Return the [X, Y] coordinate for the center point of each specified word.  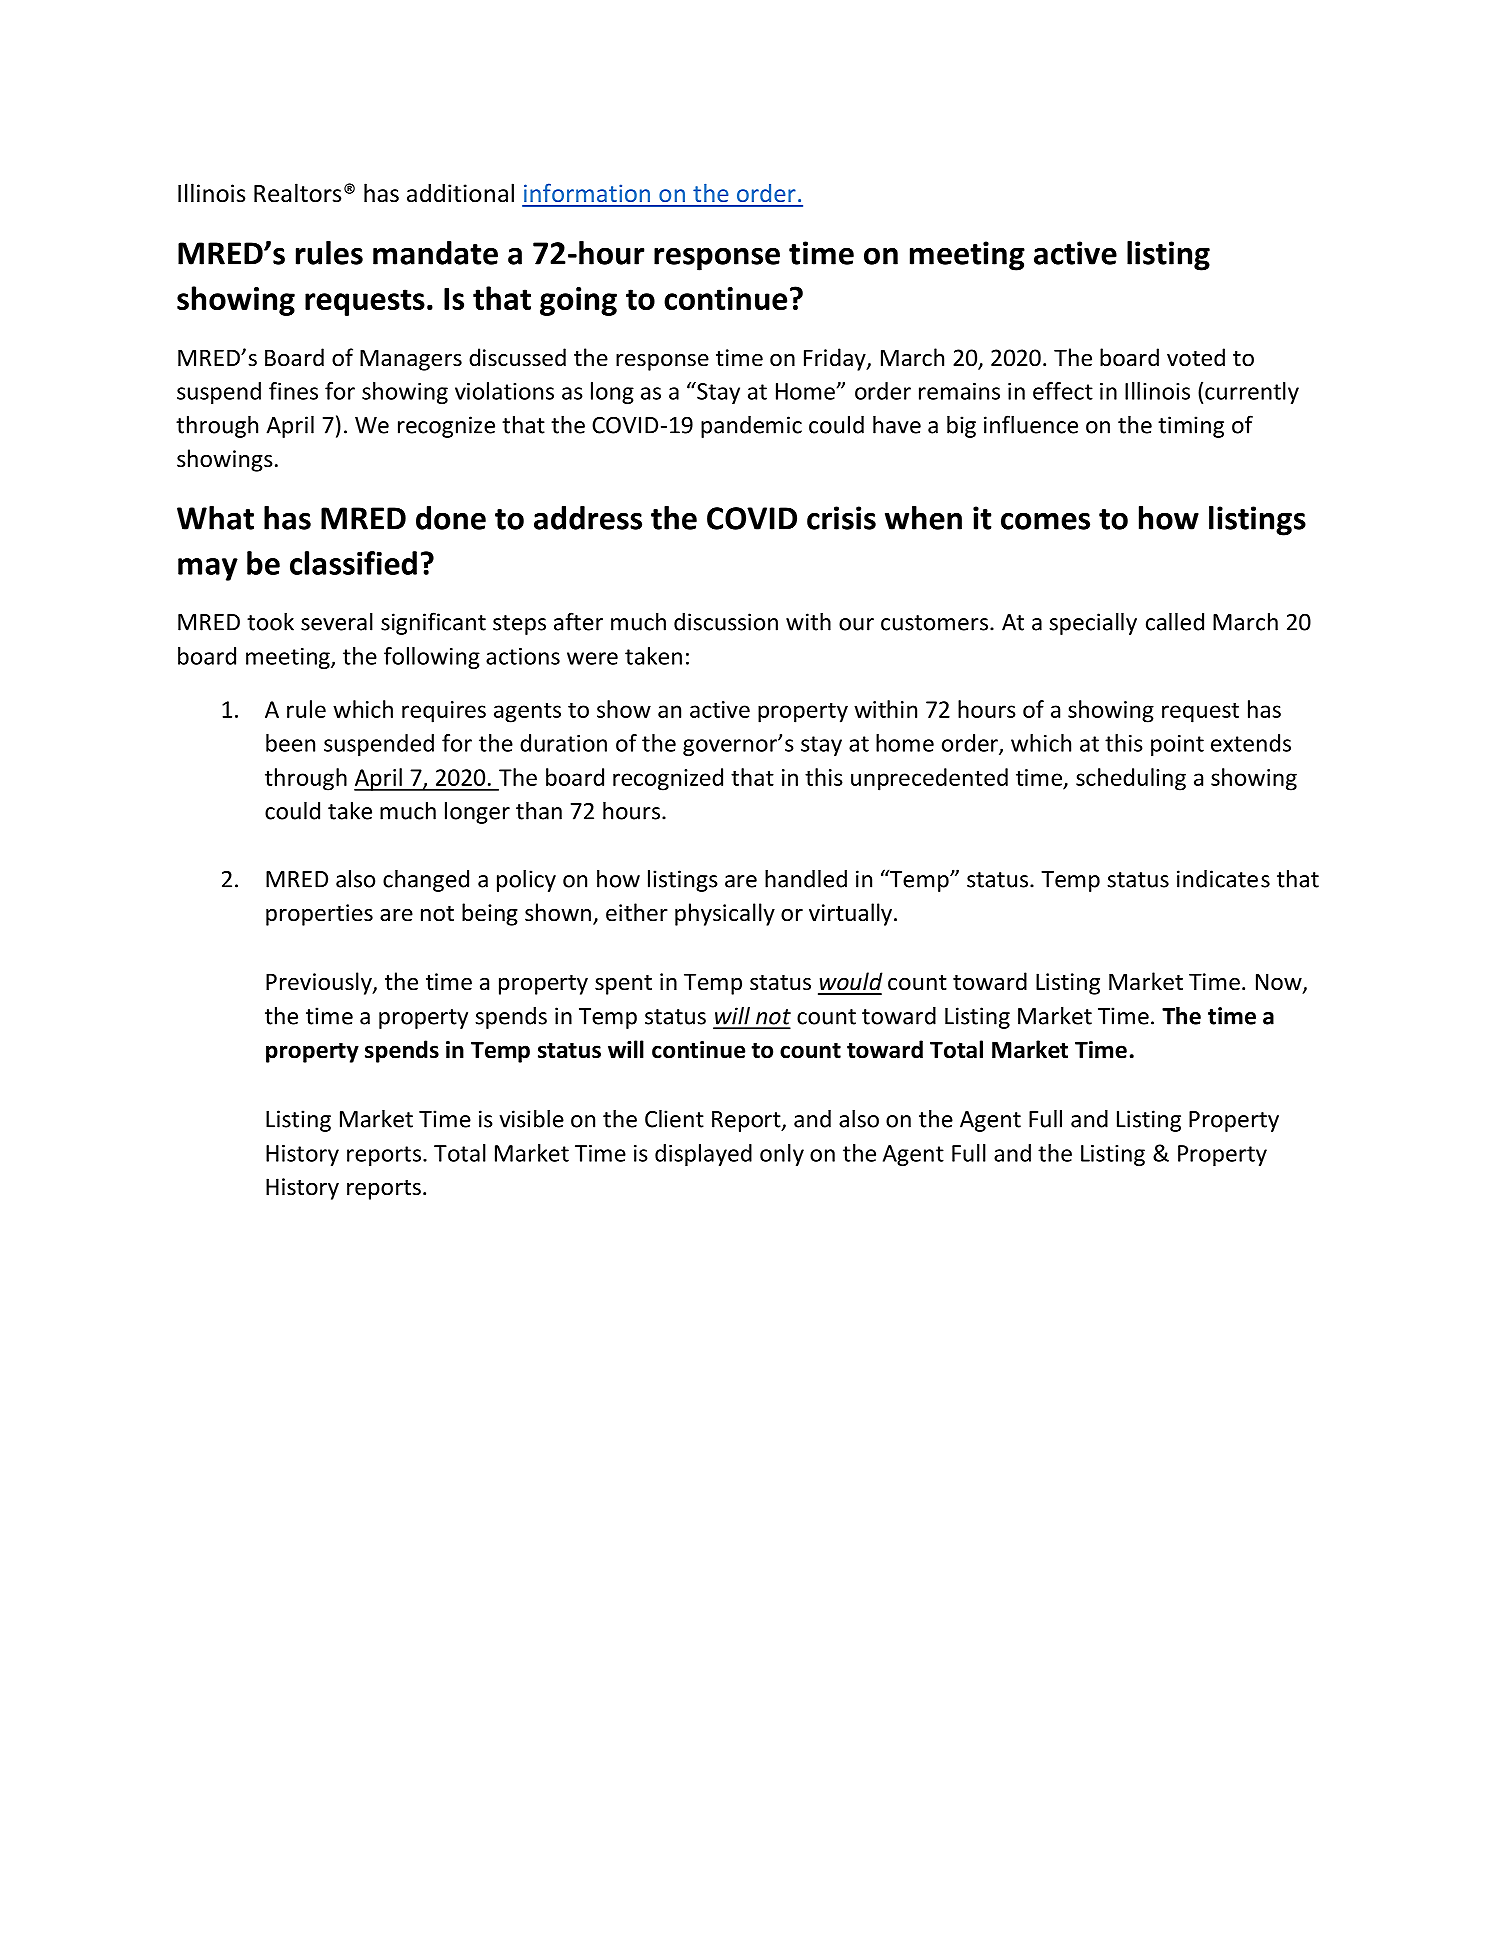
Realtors [297, 193]
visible [532, 1118]
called [1175, 621]
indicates [1223, 879]
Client [674, 1118]
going [578, 301]
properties [319, 915]
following [432, 658]
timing [1191, 427]
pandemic [751, 427]
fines [293, 391]
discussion [726, 622]
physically [725, 914]
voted [1196, 357]
